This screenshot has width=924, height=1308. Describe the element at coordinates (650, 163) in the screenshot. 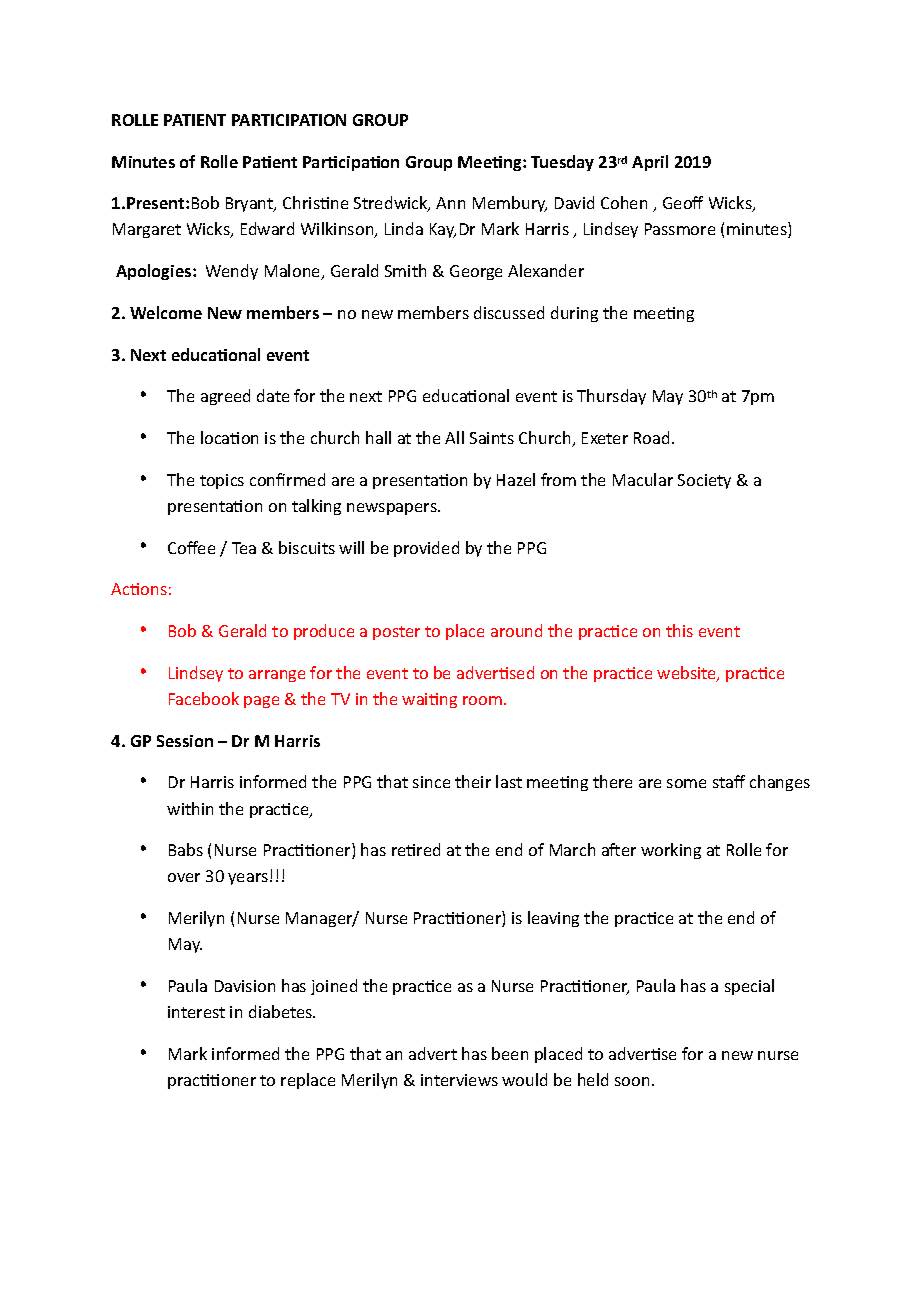

I see `April` at that location.
